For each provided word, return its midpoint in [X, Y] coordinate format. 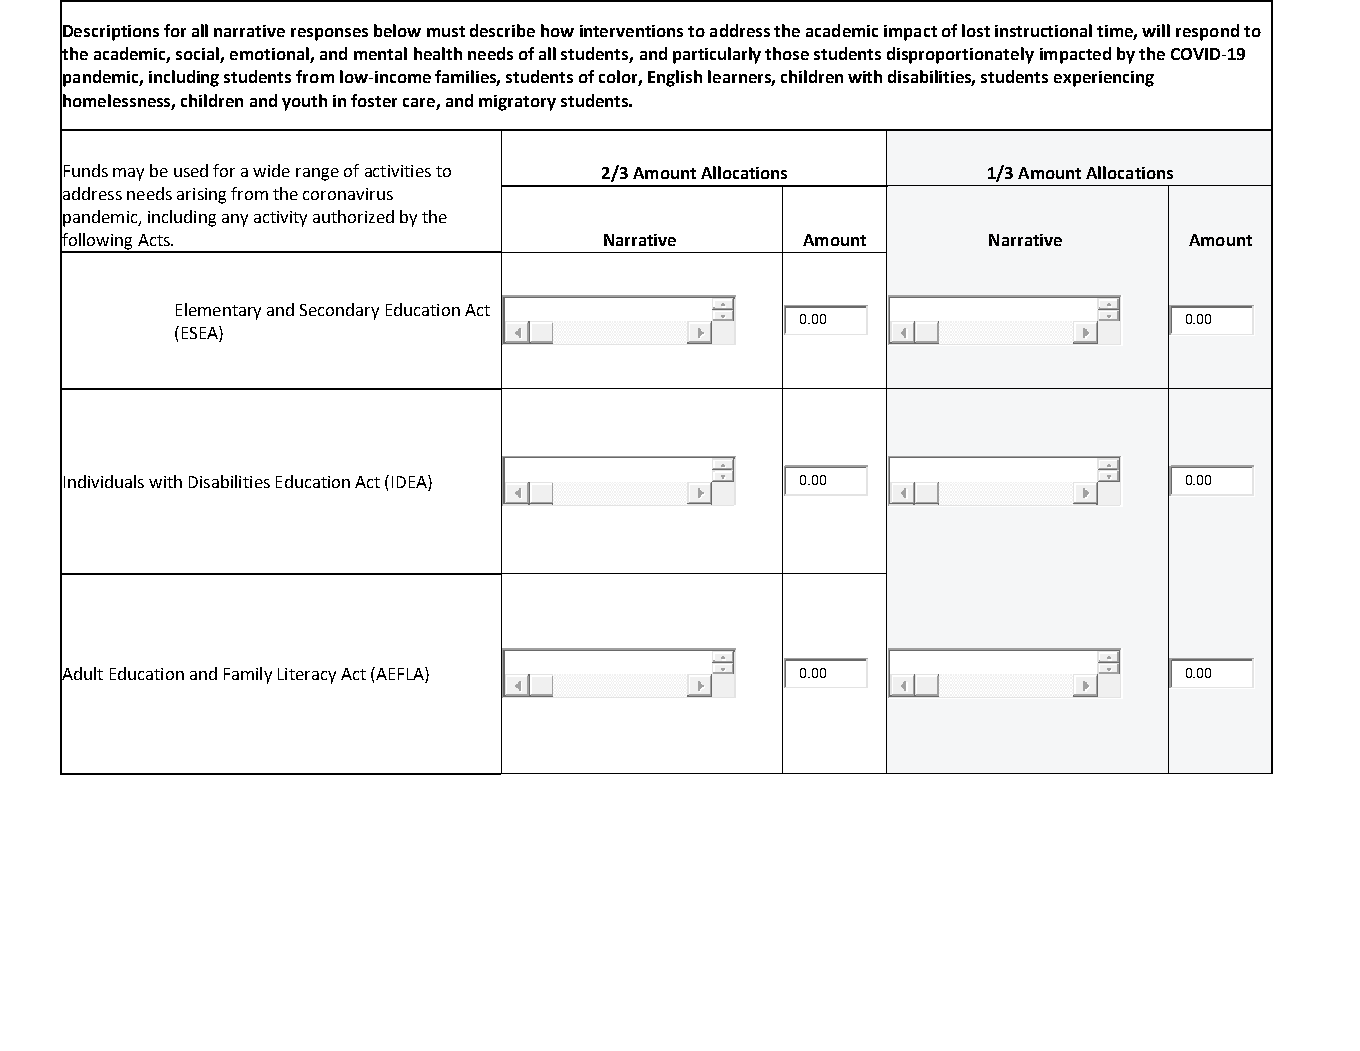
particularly [717, 55]
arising [201, 196]
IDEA [410, 481]
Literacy [307, 676]
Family [248, 675]
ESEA [201, 332]
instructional [1043, 30]
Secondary [339, 311]
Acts [155, 240]
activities [398, 171]
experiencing [1104, 79]
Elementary [218, 311]
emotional [270, 55]
